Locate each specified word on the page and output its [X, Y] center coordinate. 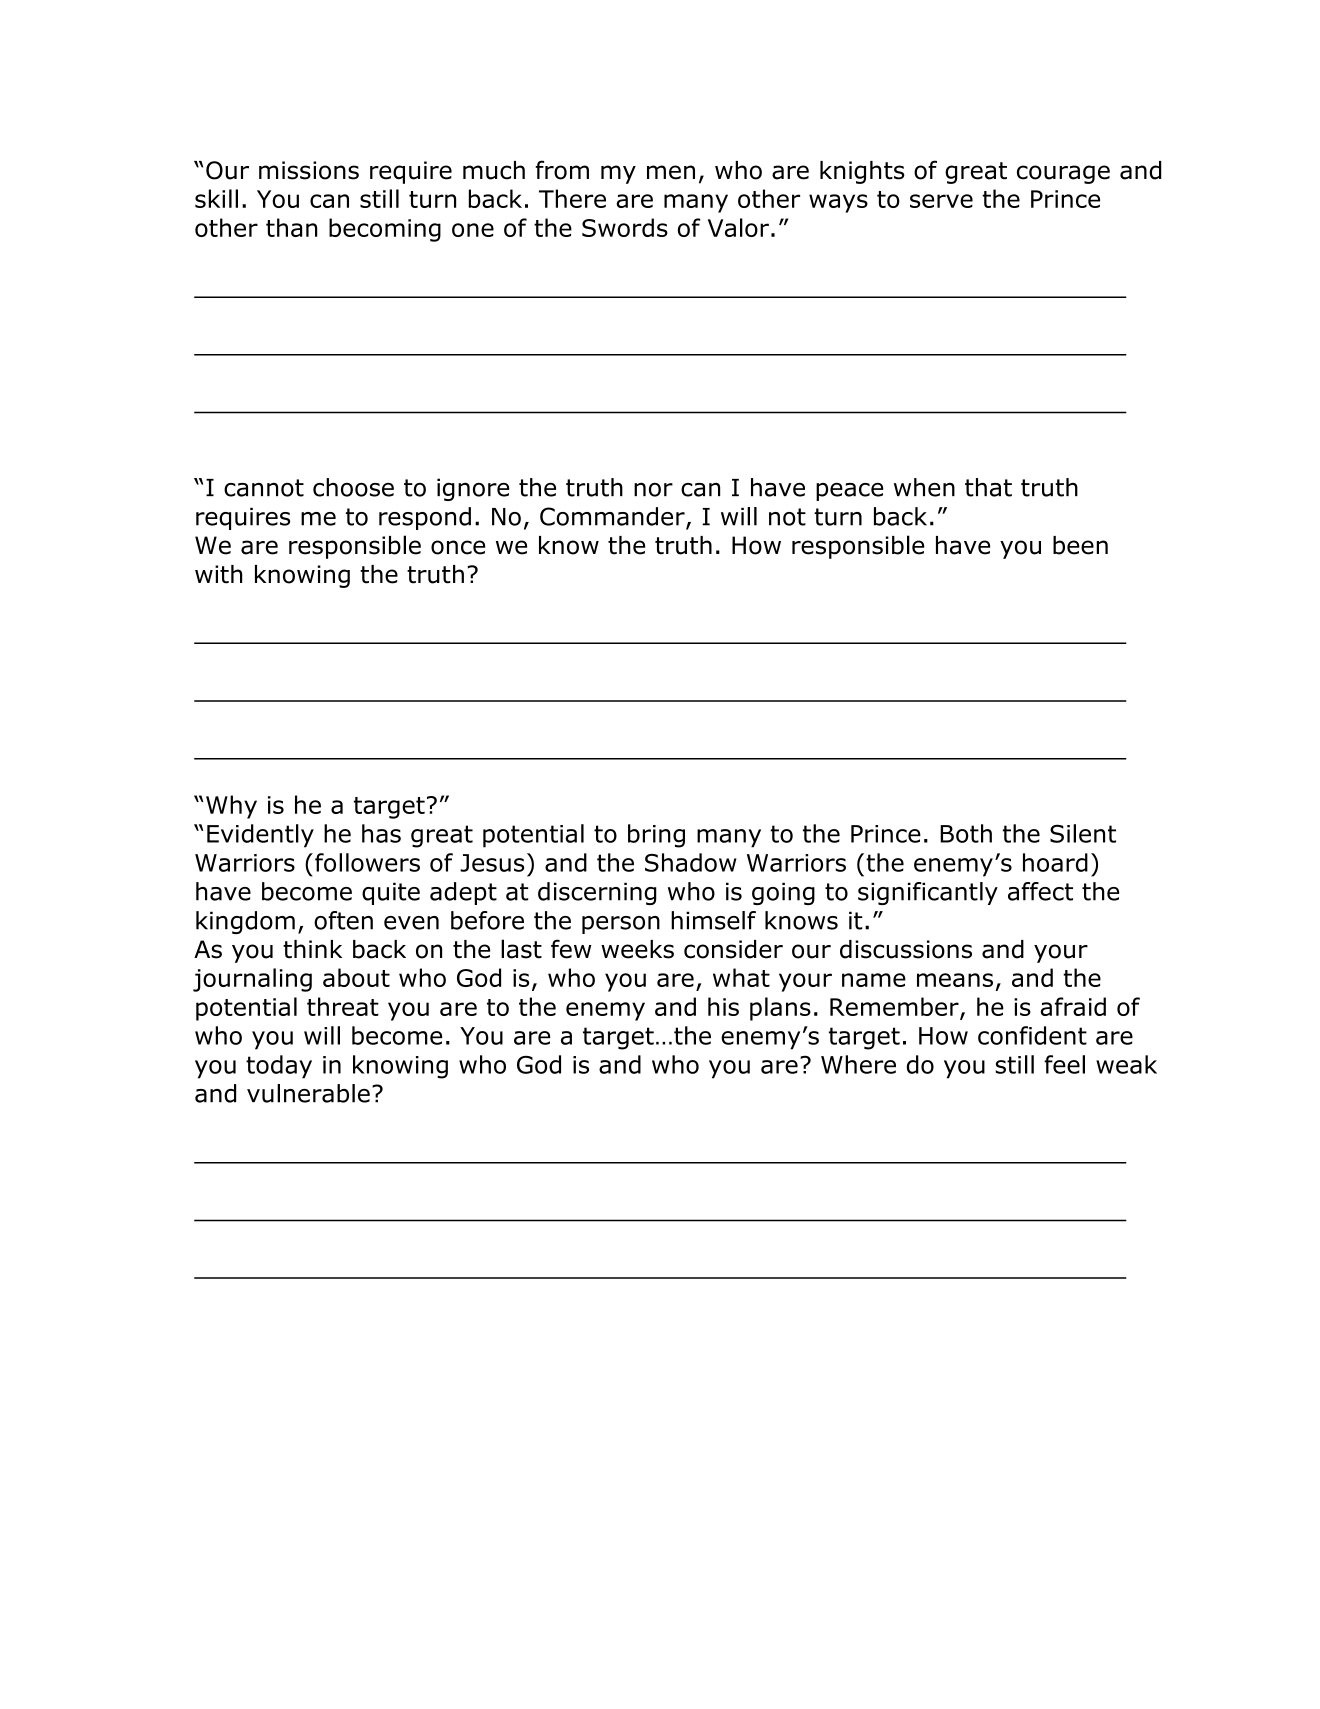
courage [1063, 174]
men [671, 172]
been [1080, 545]
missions [309, 170]
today [279, 1067]
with [218, 574]
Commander [613, 517]
